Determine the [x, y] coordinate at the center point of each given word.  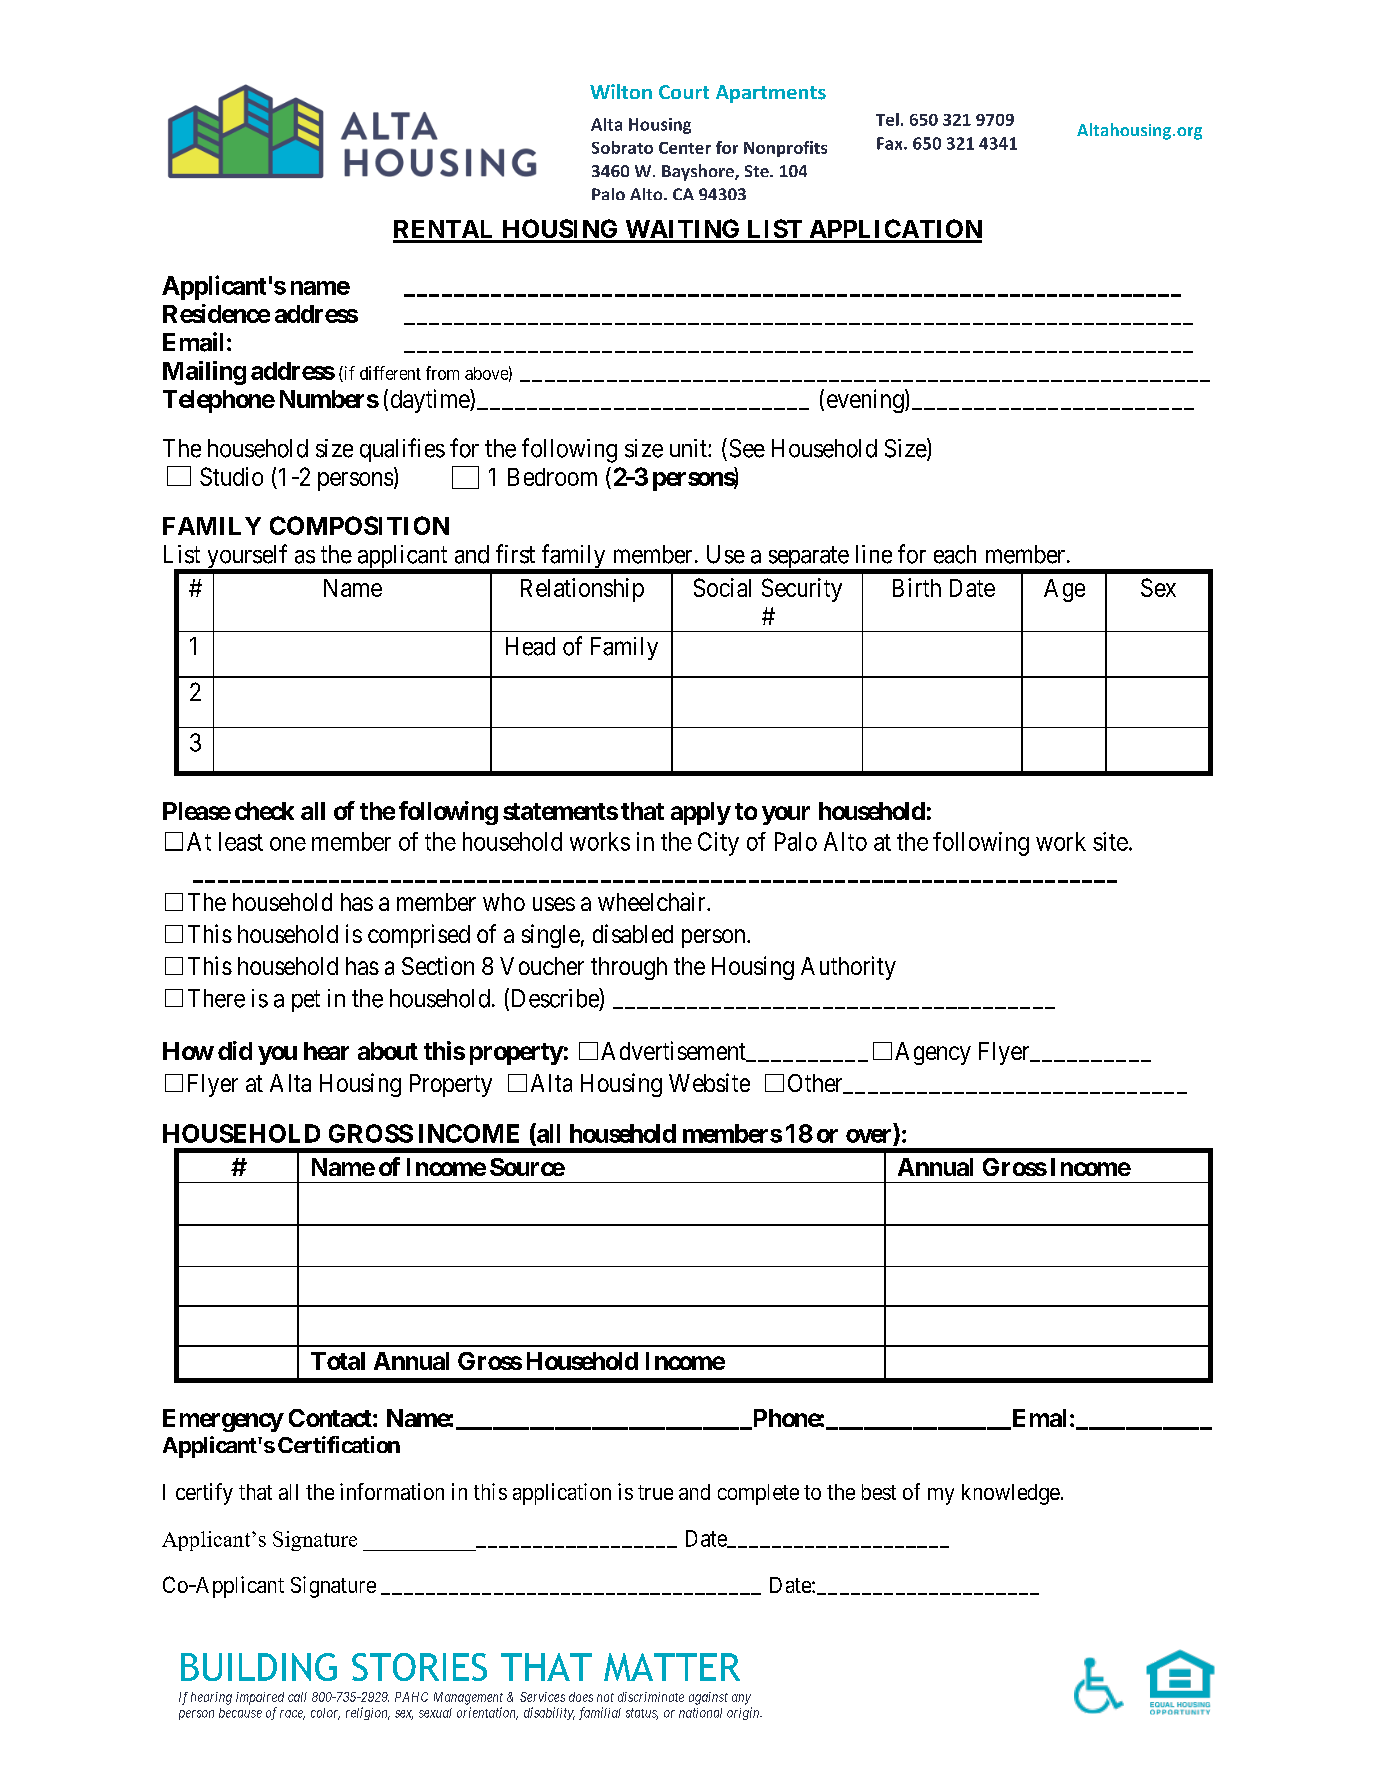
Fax [891, 143]
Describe [554, 999]
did [235, 1050]
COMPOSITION [359, 525]
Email [193, 342]
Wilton [621, 91]
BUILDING [259, 1667]
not [605, 1697]
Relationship [582, 590]
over [868, 1136]
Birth [917, 587]
